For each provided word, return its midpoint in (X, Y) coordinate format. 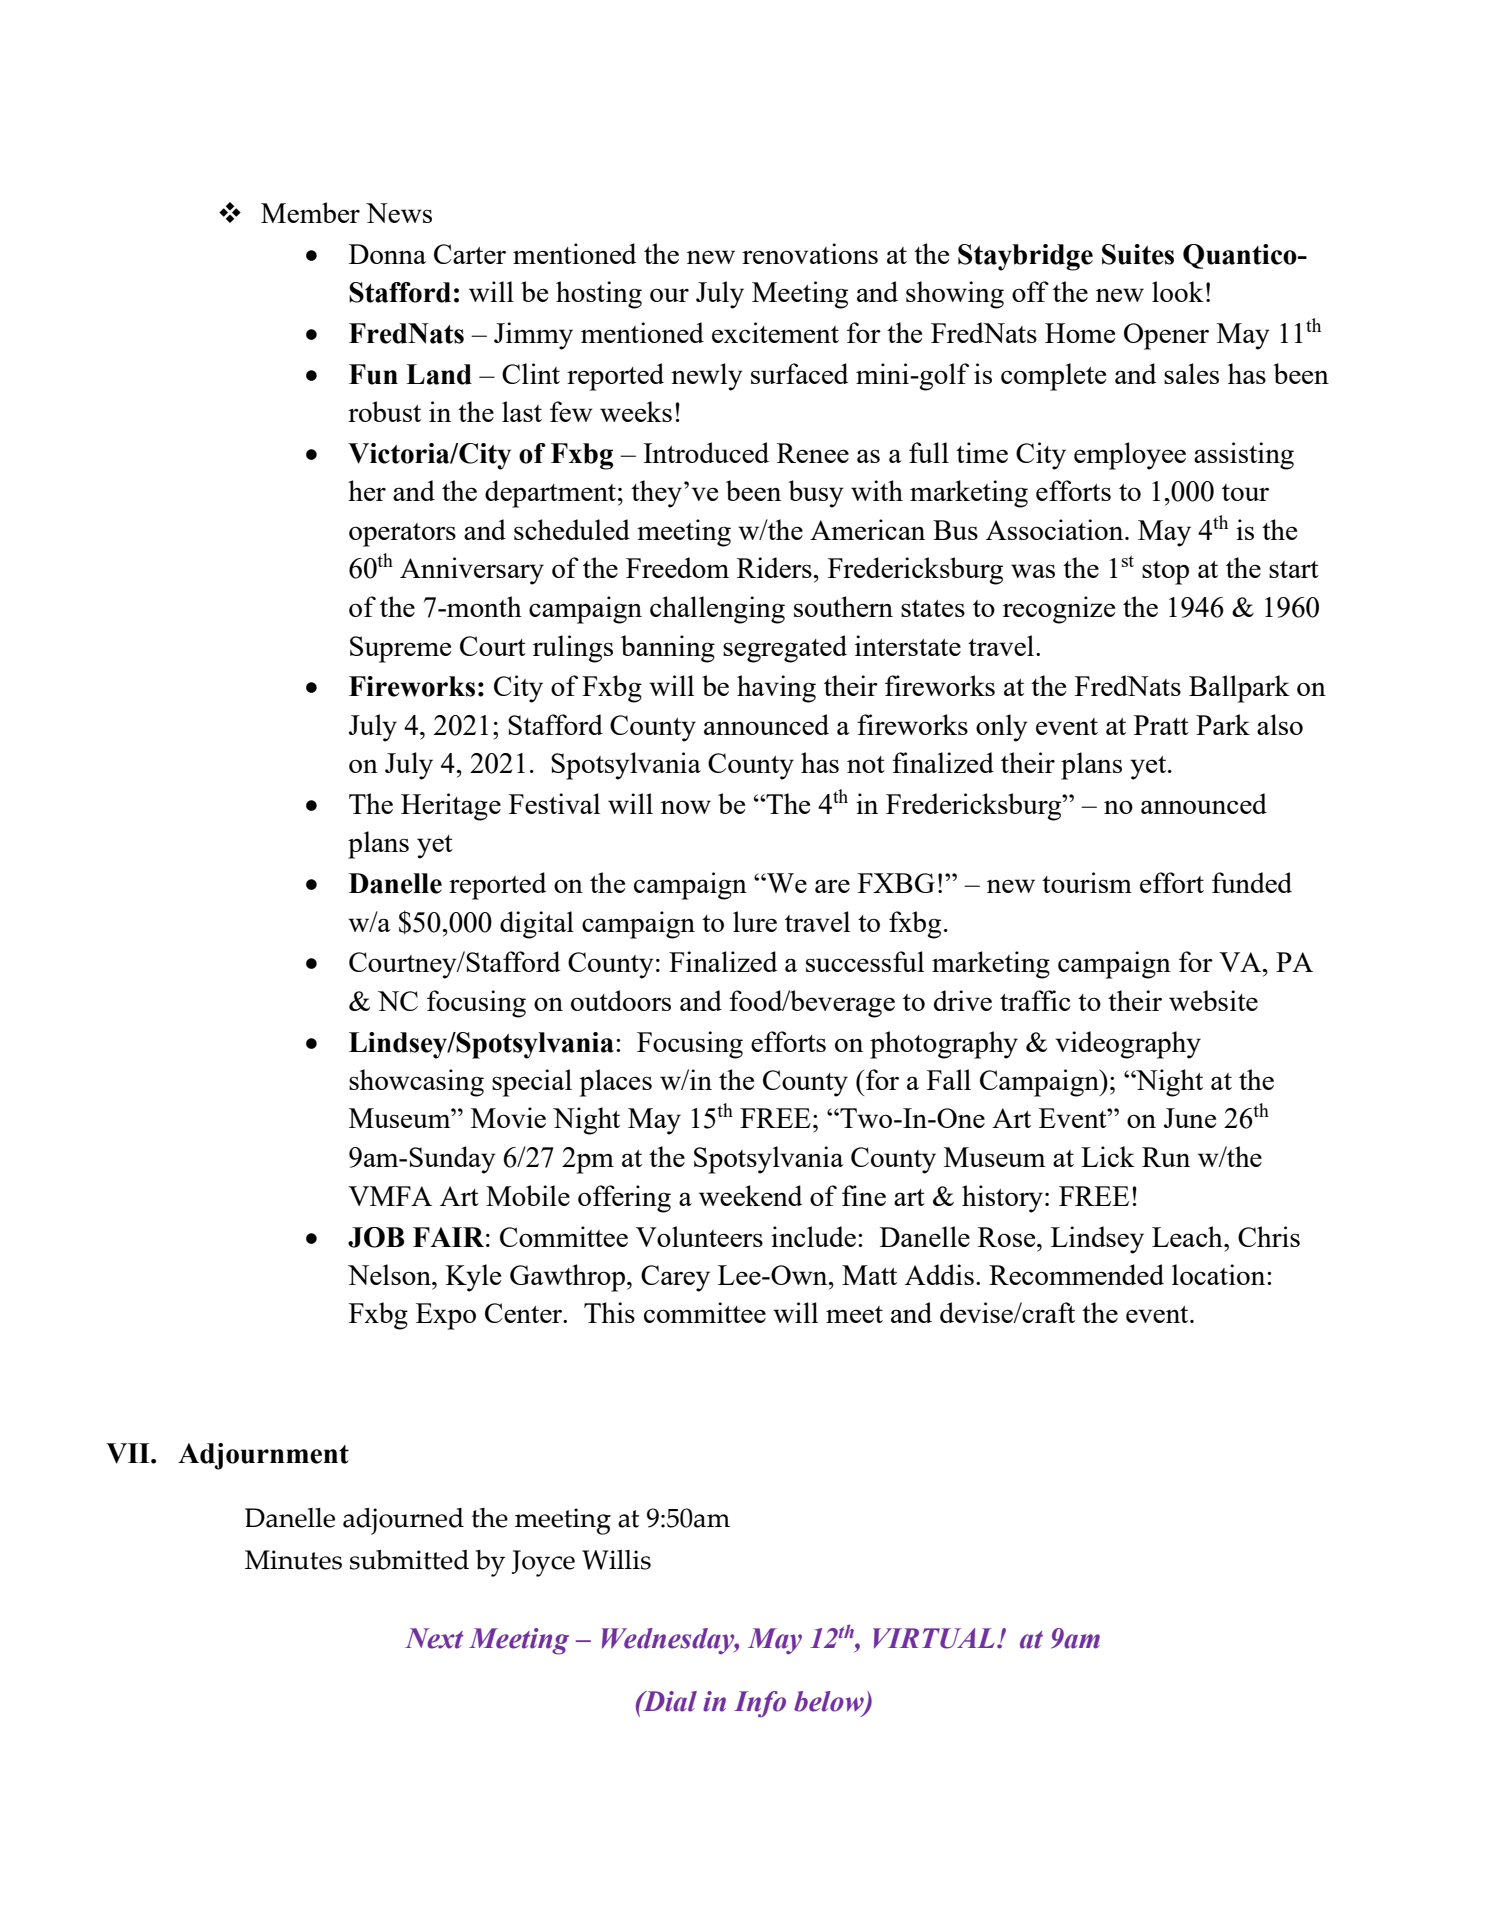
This (609, 1312)
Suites (1138, 254)
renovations (810, 253)
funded (1252, 882)
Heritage (451, 807)
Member (310, 212)
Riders (775, 567)
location (1220, 1274)
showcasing (416, 1083)
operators (402, 535)
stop (1165, 573)
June (1190, 1118)
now (686, 807)
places (616, 1083)
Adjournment (263, 1456)
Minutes (293, 1560)
